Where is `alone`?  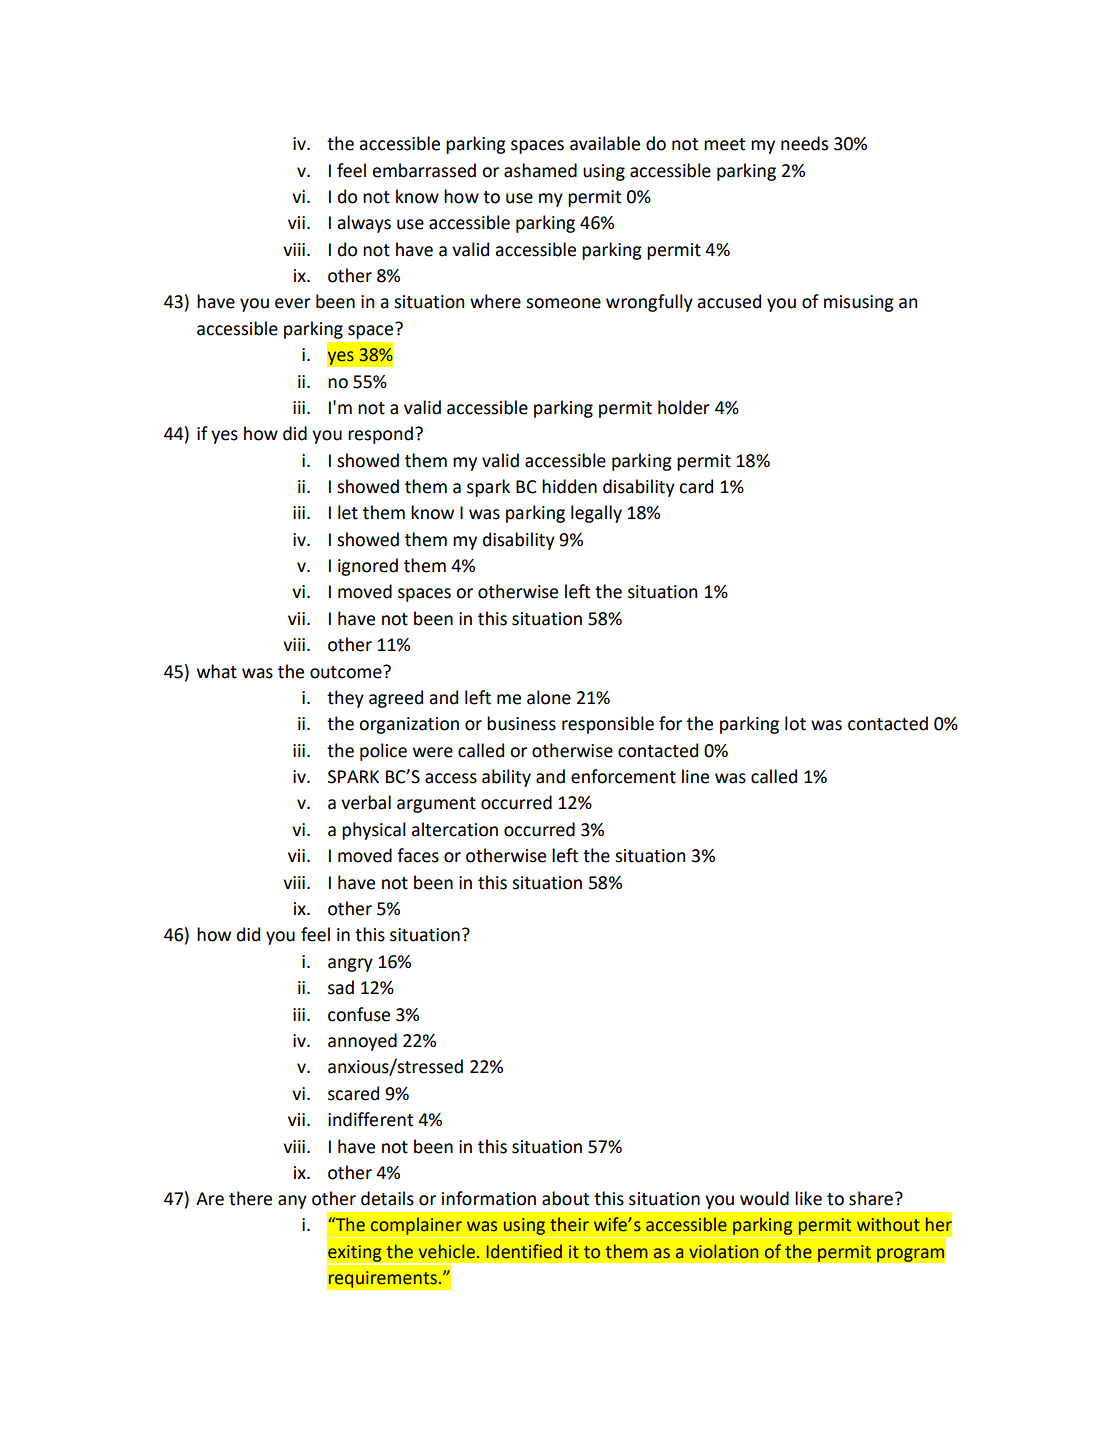 alone is located at coordinates (549, 697).
